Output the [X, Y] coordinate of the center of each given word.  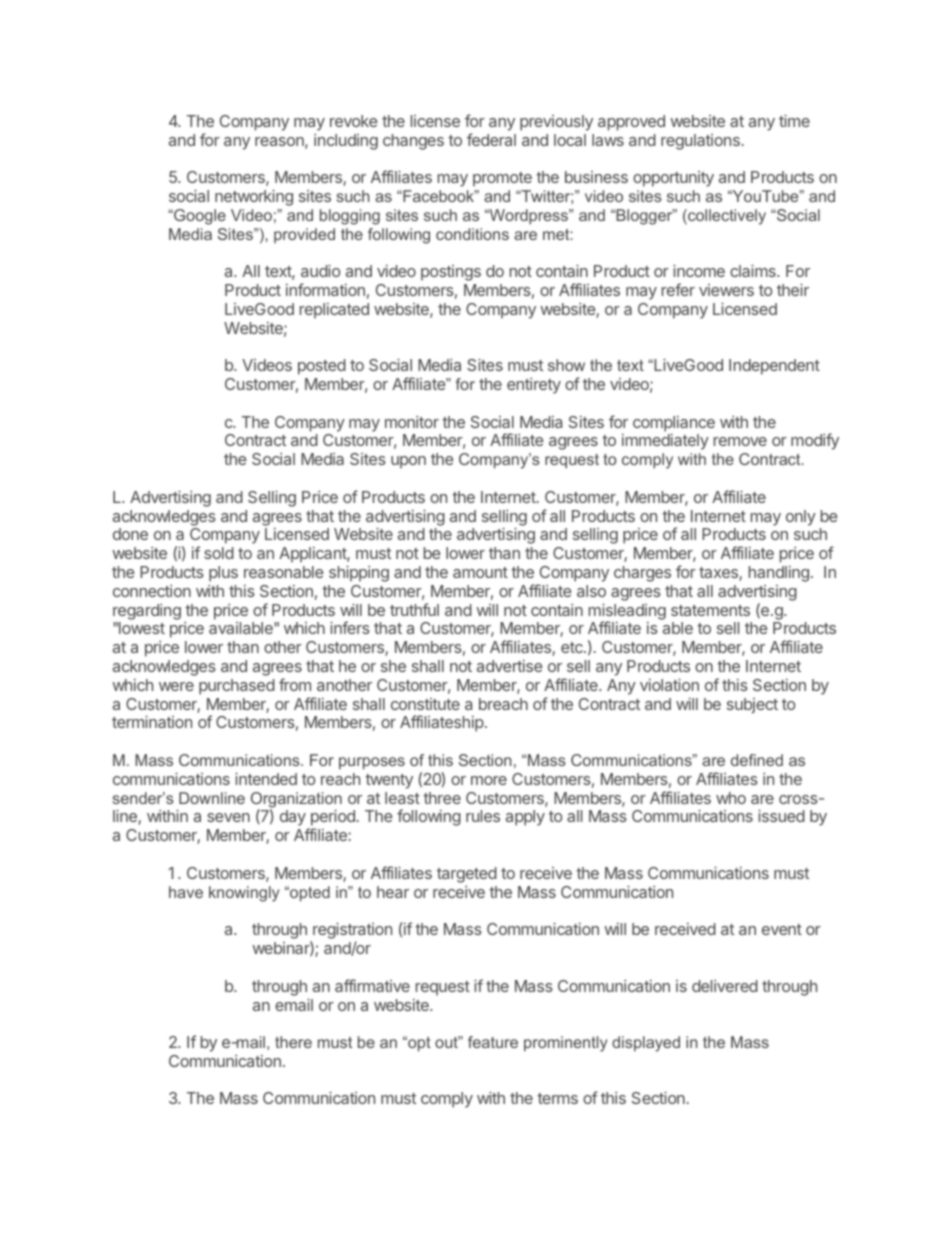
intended [266, 778]
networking [254, 197]
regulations [700, 142]
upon [408, 462]
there [293, 1042]
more [489, 780]
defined [757, 760]
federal [491, 139]
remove [740, 441]
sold [219, 553]
